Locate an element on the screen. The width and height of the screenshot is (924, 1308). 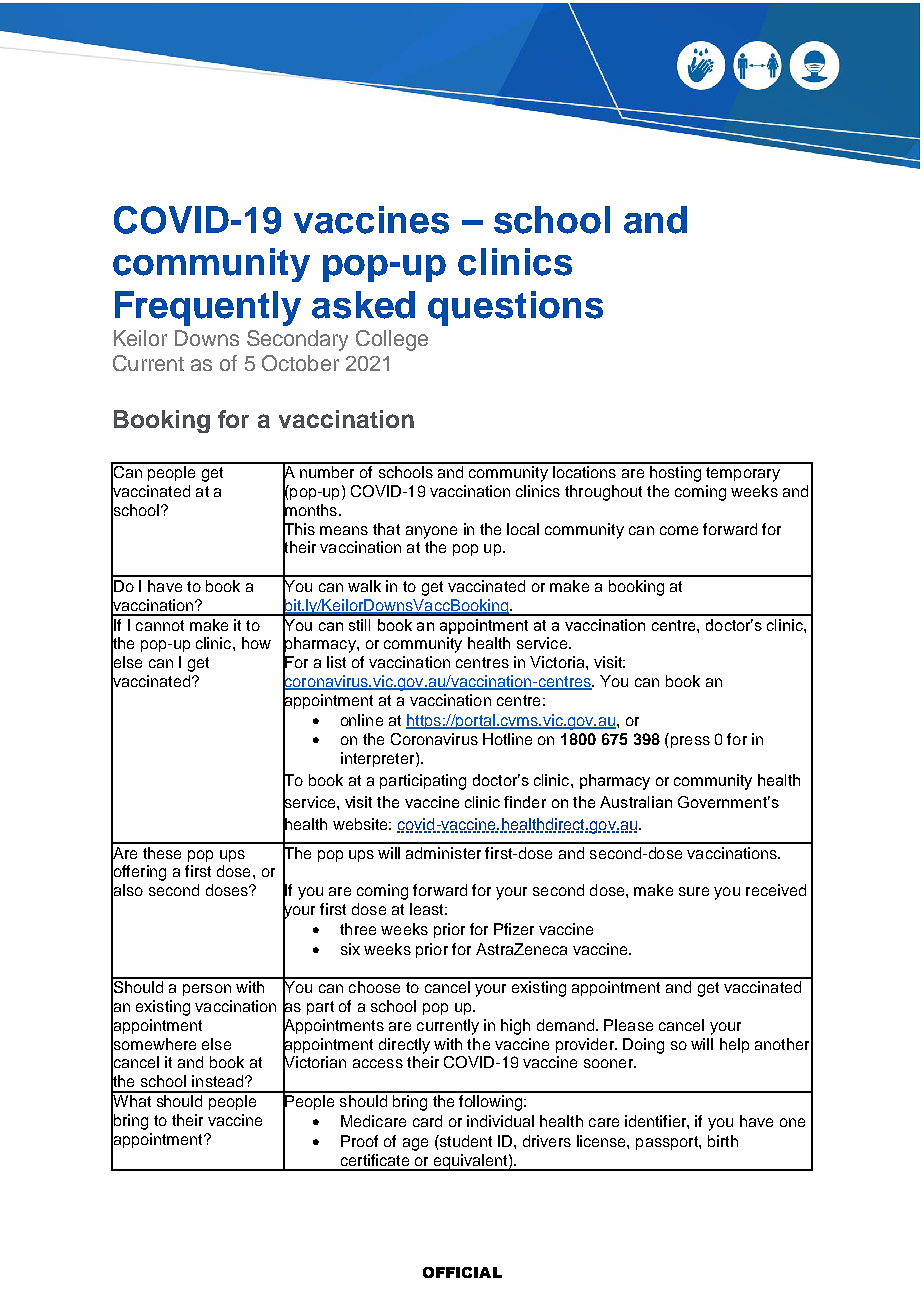
questions is located at coordinates (515, 308).
